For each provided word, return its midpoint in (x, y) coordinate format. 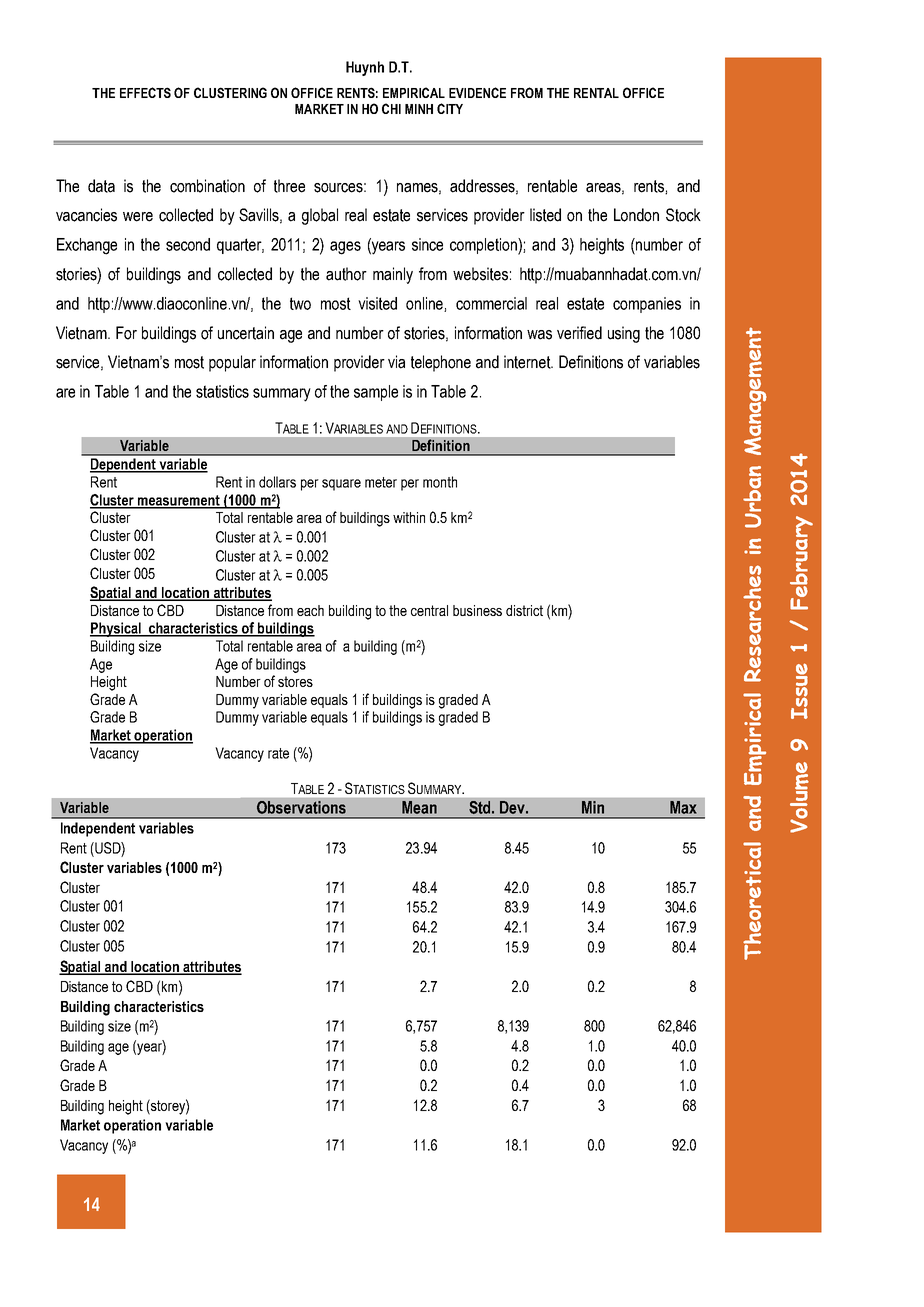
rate (278, 753)
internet (528, 362)
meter (381, 482)
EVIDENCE (477, 92)
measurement (179, 501)
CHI (391, 108)
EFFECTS (145, 92)
